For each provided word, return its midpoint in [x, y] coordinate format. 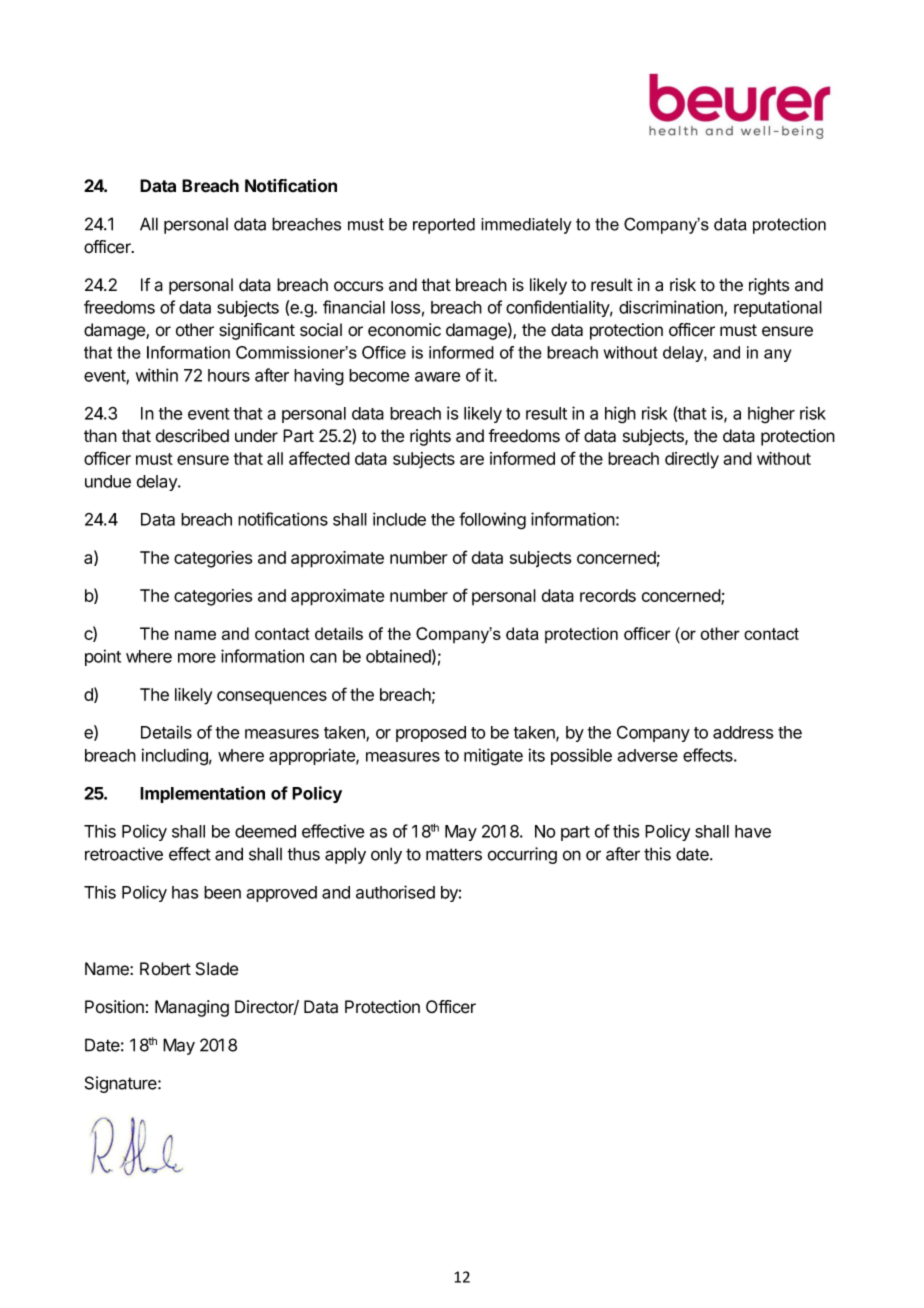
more [197, 658]
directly [692, 460]
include [399, 519]
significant [257, 331]
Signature [122, 1084]
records [608, 595]
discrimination [672, 308]
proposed [431, 734]
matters [454, 854]
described [192, 436]
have [753, 831]
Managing [192, 1008]
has [185, 892]
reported [444, 226]
